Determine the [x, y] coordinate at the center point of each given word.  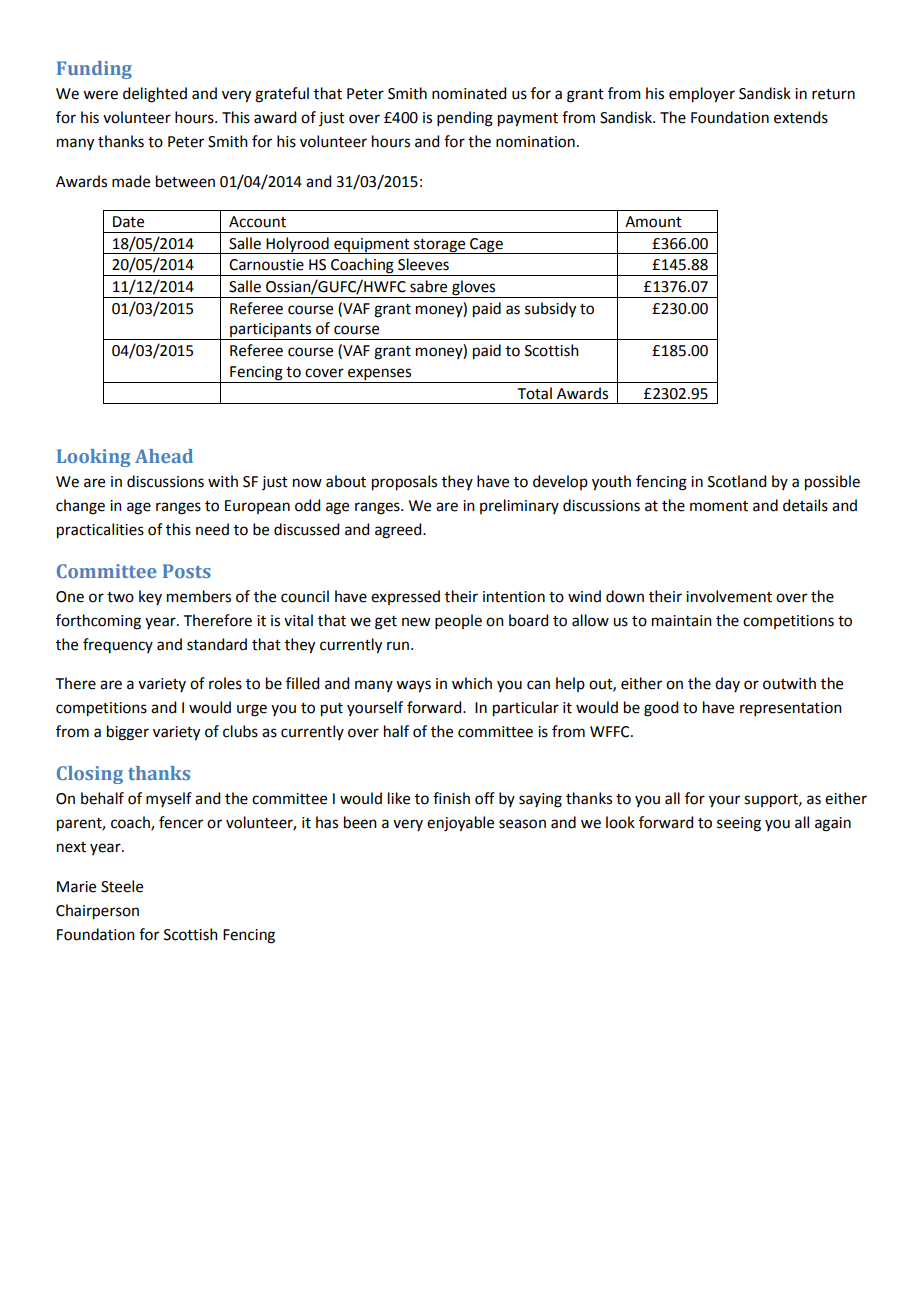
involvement [729, 596]
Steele [122, 886]
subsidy [550, 310]
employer [702, 95]
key [150, 597]
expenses [380, 375]
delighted [155, 95]
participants [271, 331]
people [458, 621]
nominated [469, 93]
